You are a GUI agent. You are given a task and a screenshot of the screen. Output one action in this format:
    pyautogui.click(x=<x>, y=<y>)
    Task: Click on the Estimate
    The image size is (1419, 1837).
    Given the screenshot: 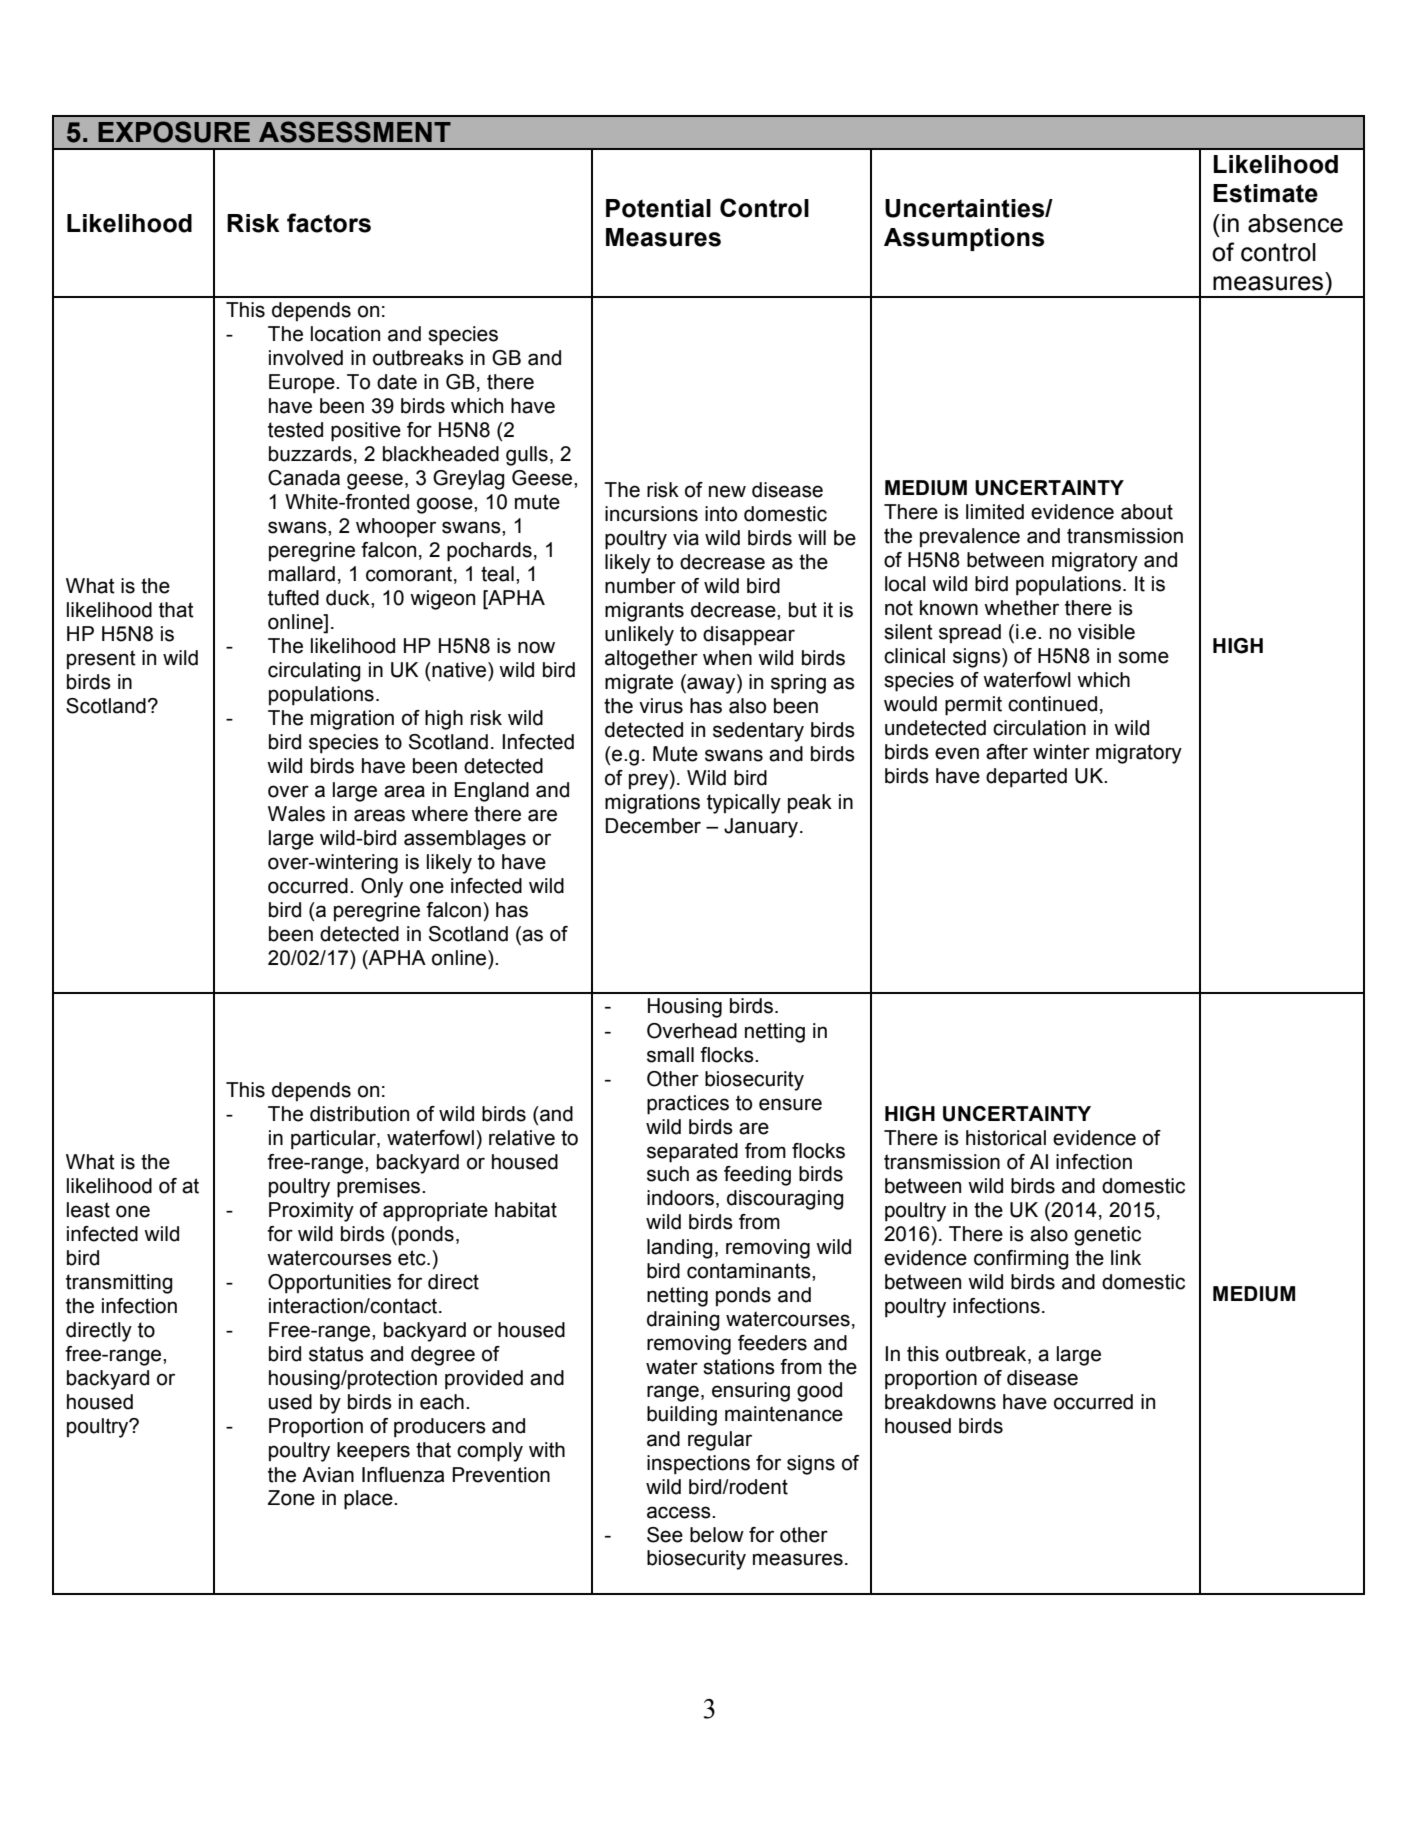 What is the action you would take?
    pyautogui.click(x=1265, y=193)
